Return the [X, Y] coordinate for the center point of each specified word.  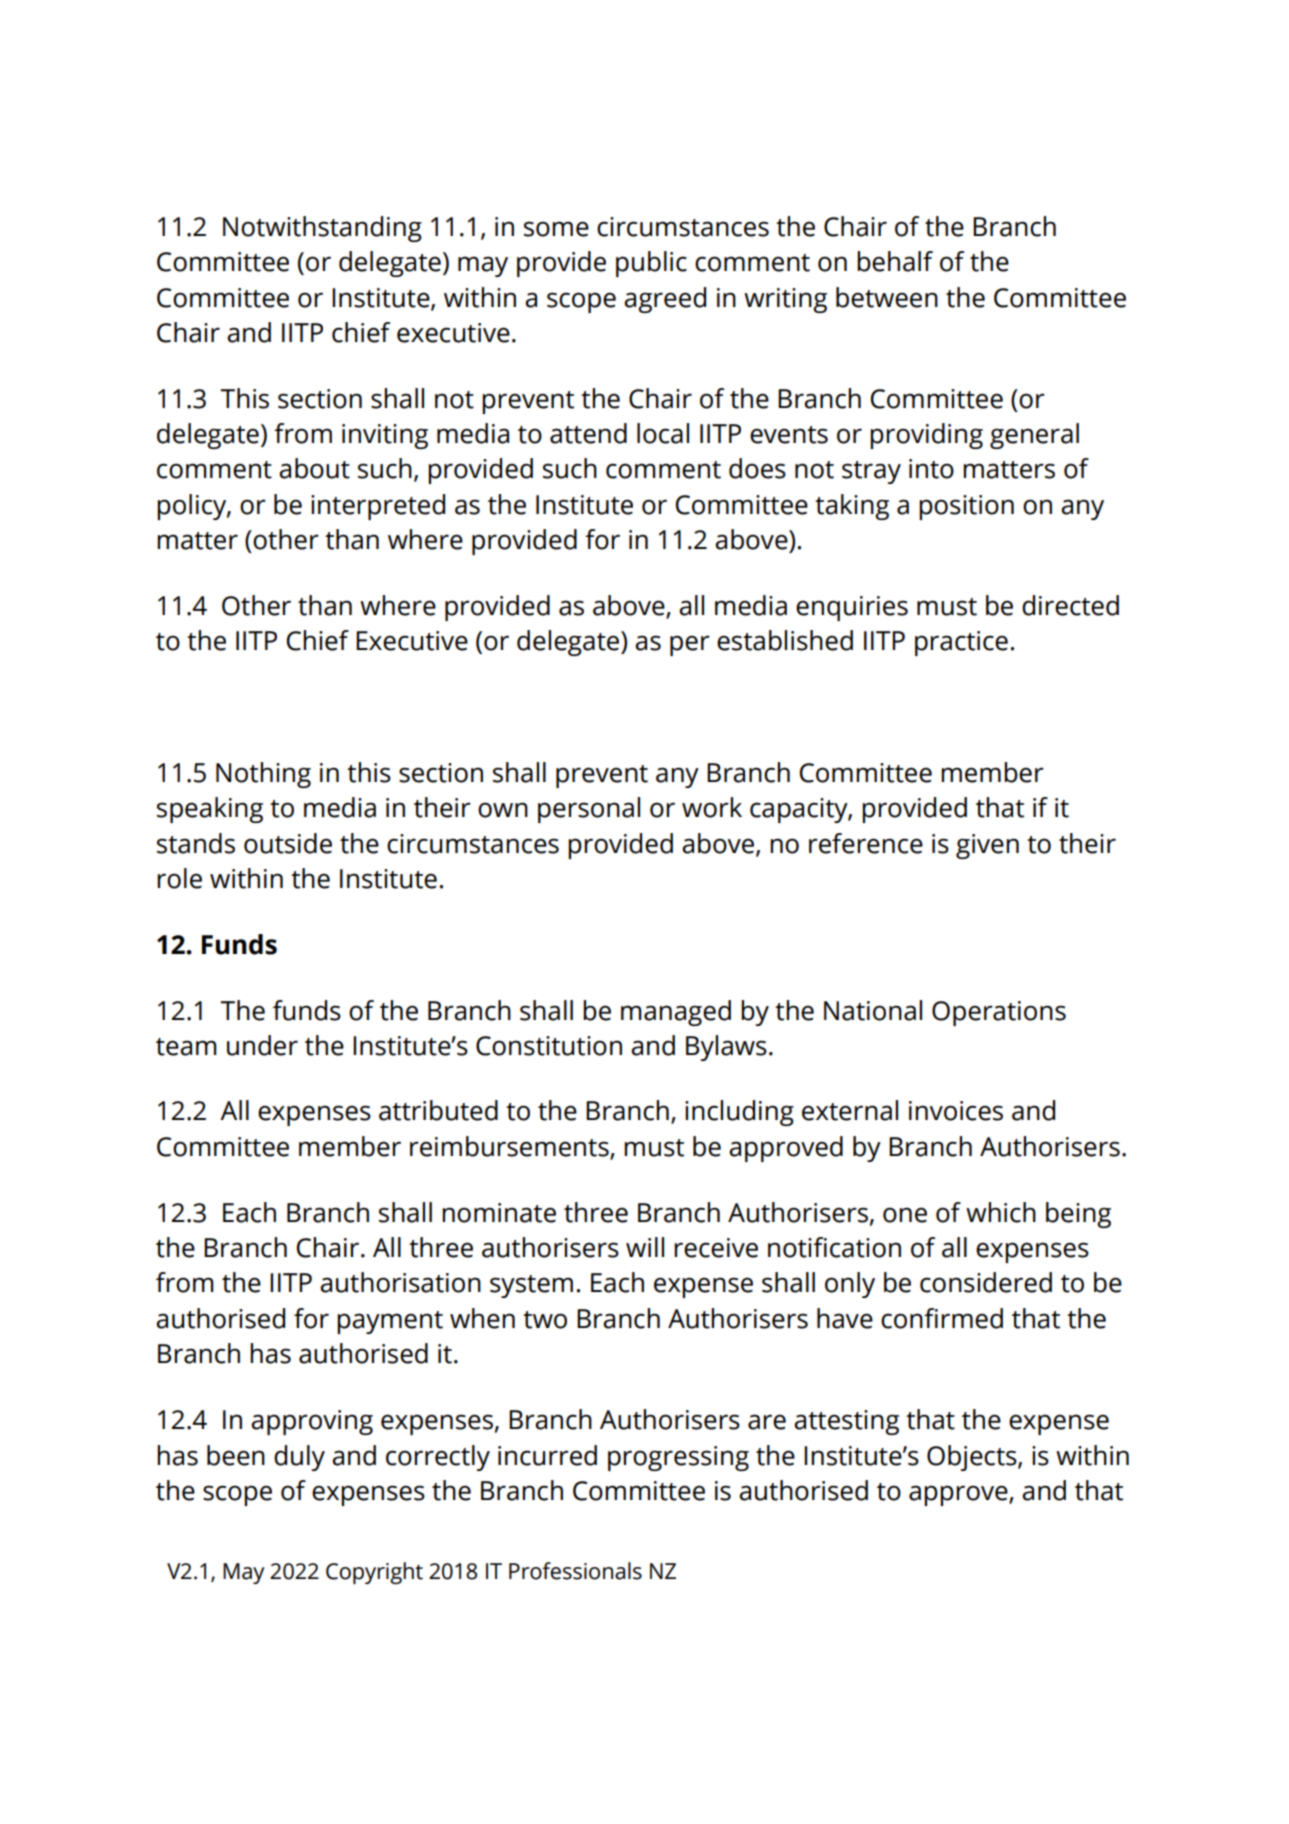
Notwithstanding [322, 229]
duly [299, 1458]
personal [589, 810]
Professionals [575, 1571]
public [651, 264]
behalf [895, 261]
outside [288, 843]
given [987, 846]
